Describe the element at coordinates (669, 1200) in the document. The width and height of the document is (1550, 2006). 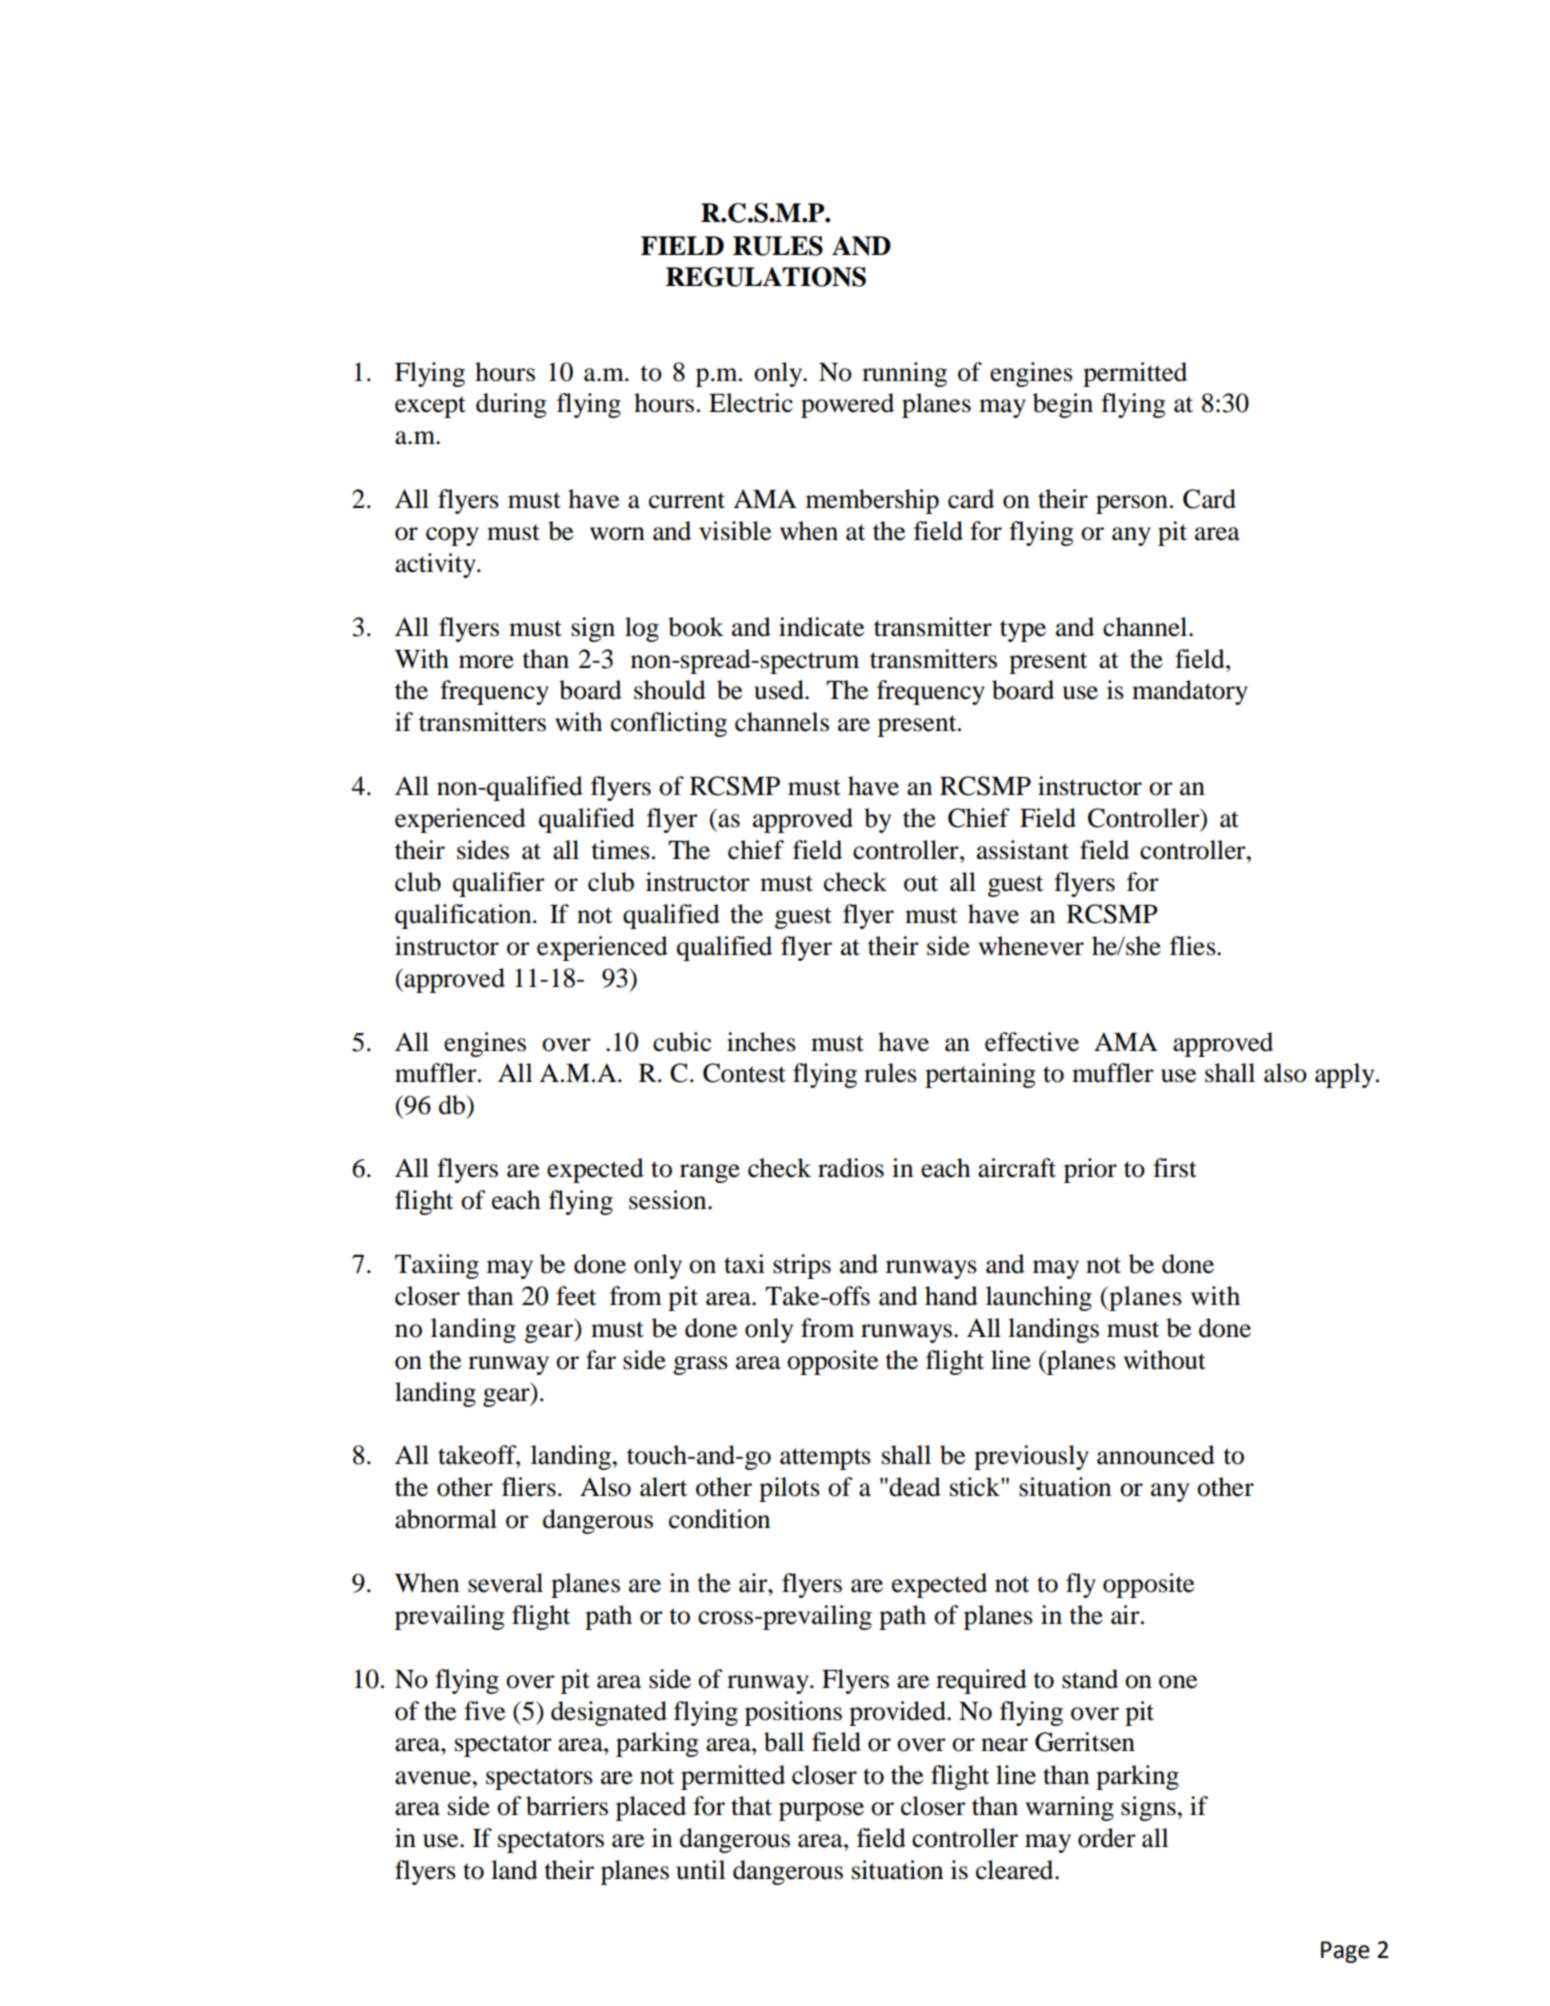
I see `session` at that location.
